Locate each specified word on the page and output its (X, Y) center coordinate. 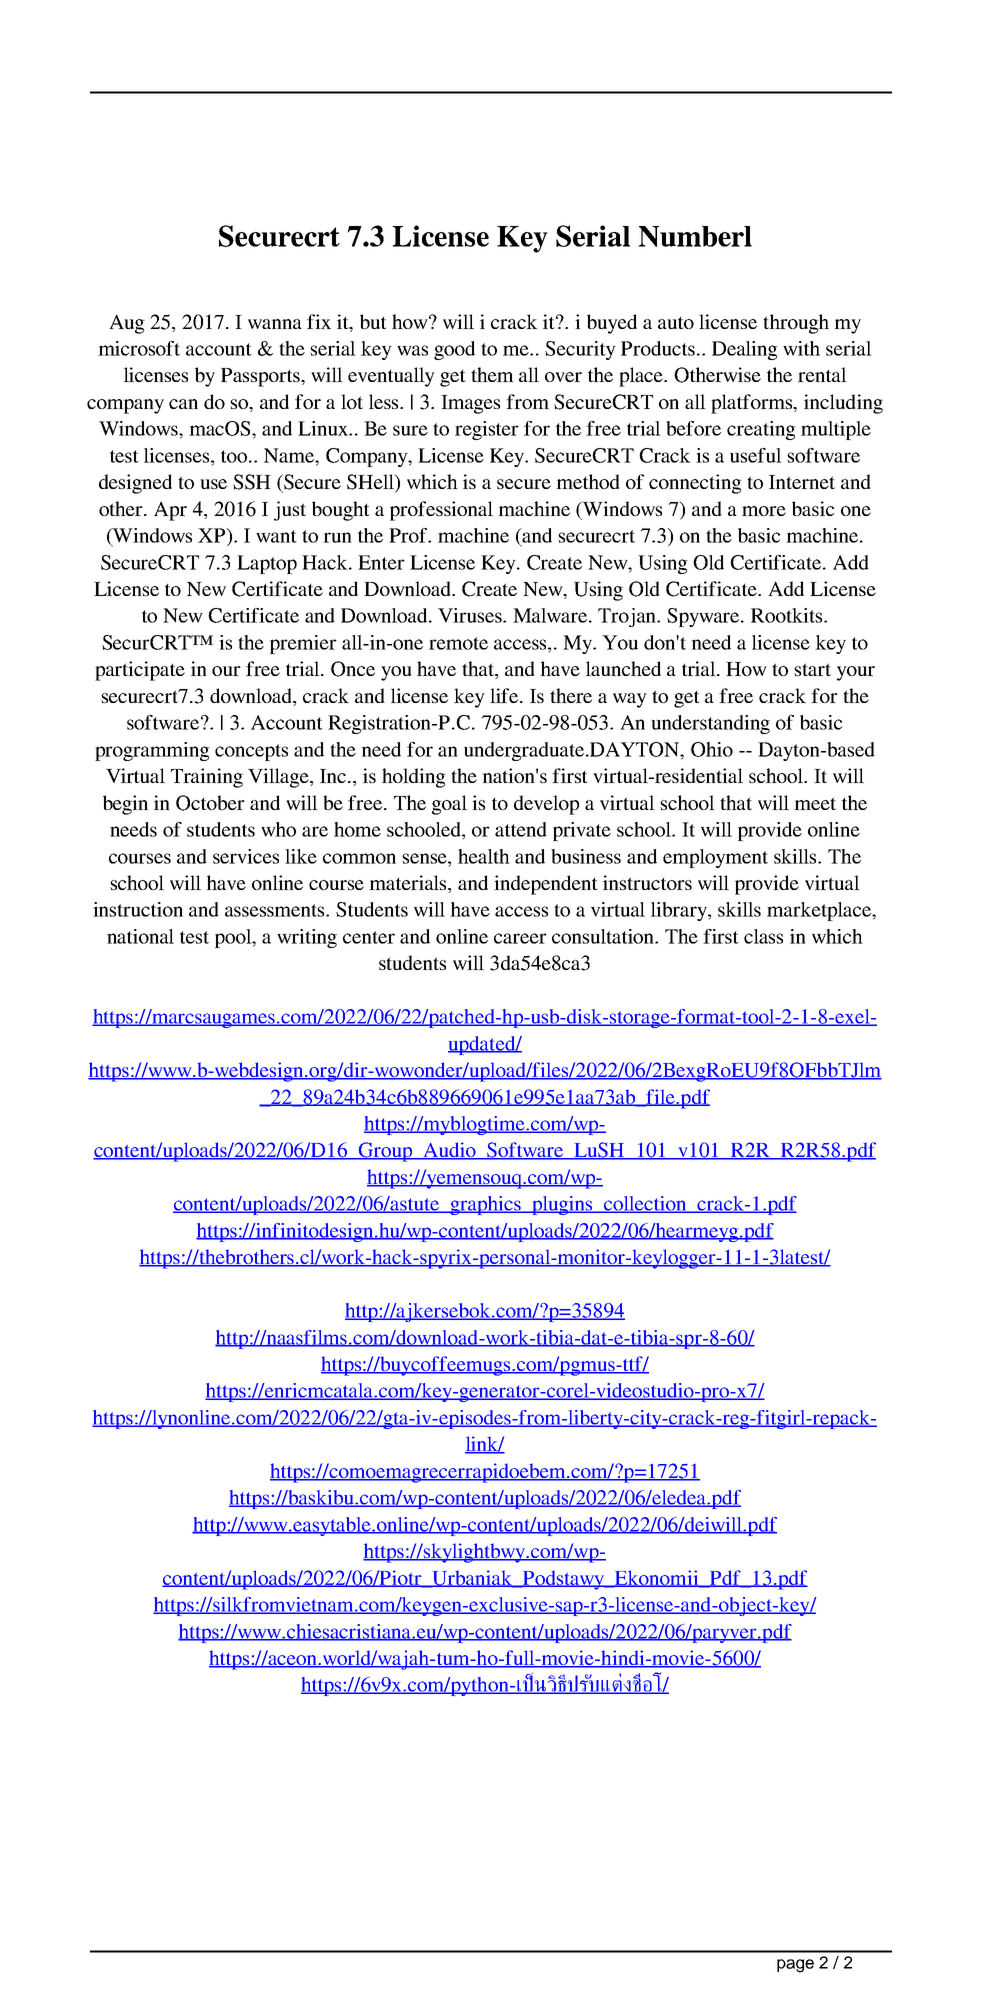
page (795, 1966)
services (246, 856)
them (492, 374)
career (520, 938)
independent (546, 885)
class (763, 936)
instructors (647, 882)
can (183, 404)
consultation (604, 936)
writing (307, 938)
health (484, 856)
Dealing (745, 350)
